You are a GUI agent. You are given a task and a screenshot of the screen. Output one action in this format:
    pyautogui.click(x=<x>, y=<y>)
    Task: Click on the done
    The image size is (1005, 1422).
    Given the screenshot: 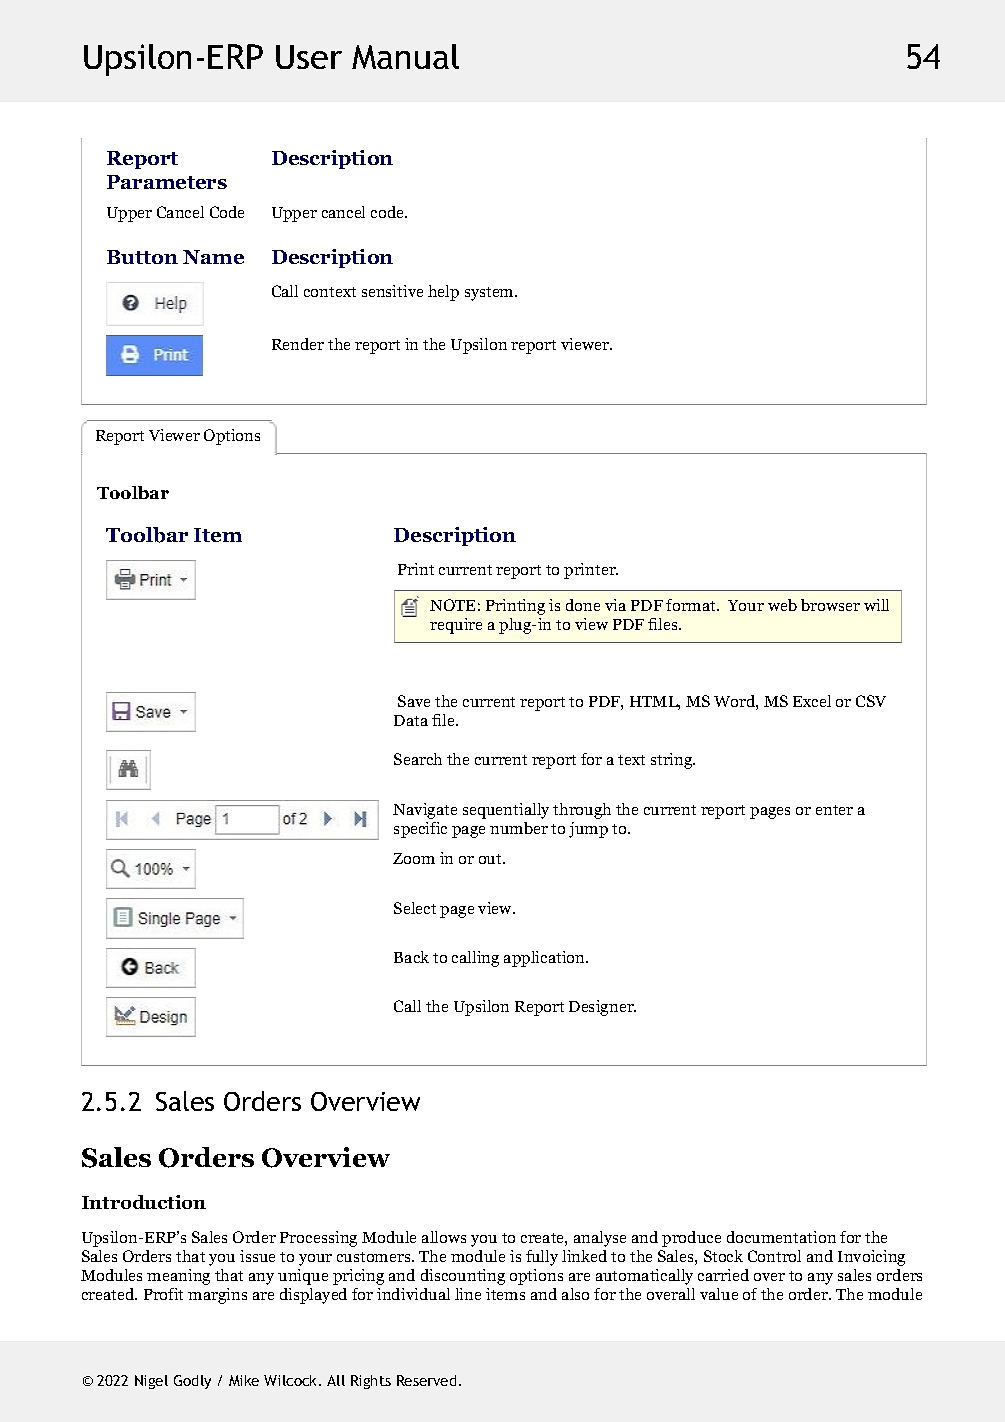 What is the action you would take?
    pyautogui.click(x=583, y=605)
